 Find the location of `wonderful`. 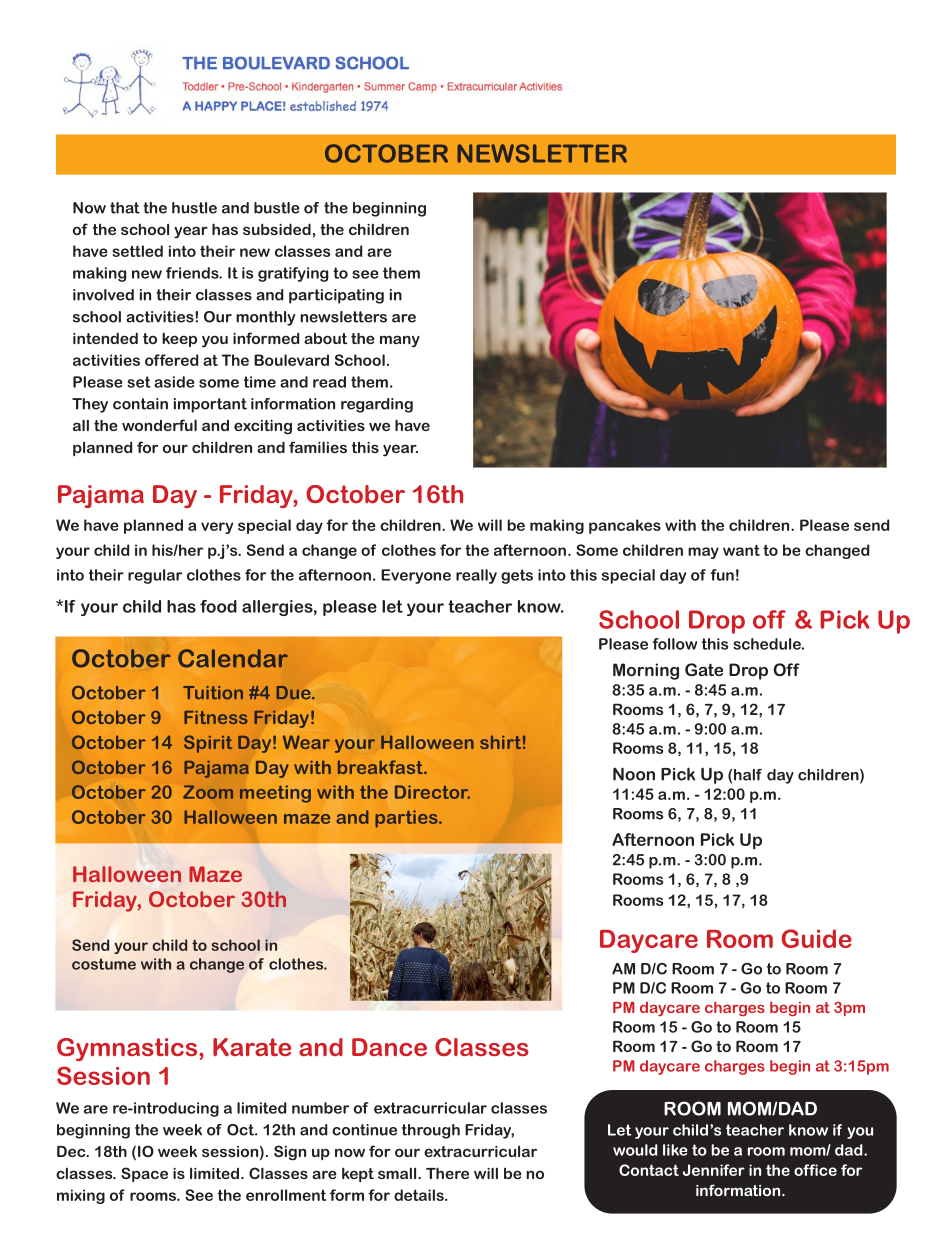

wonderful is located at coordinates (159, 425).
